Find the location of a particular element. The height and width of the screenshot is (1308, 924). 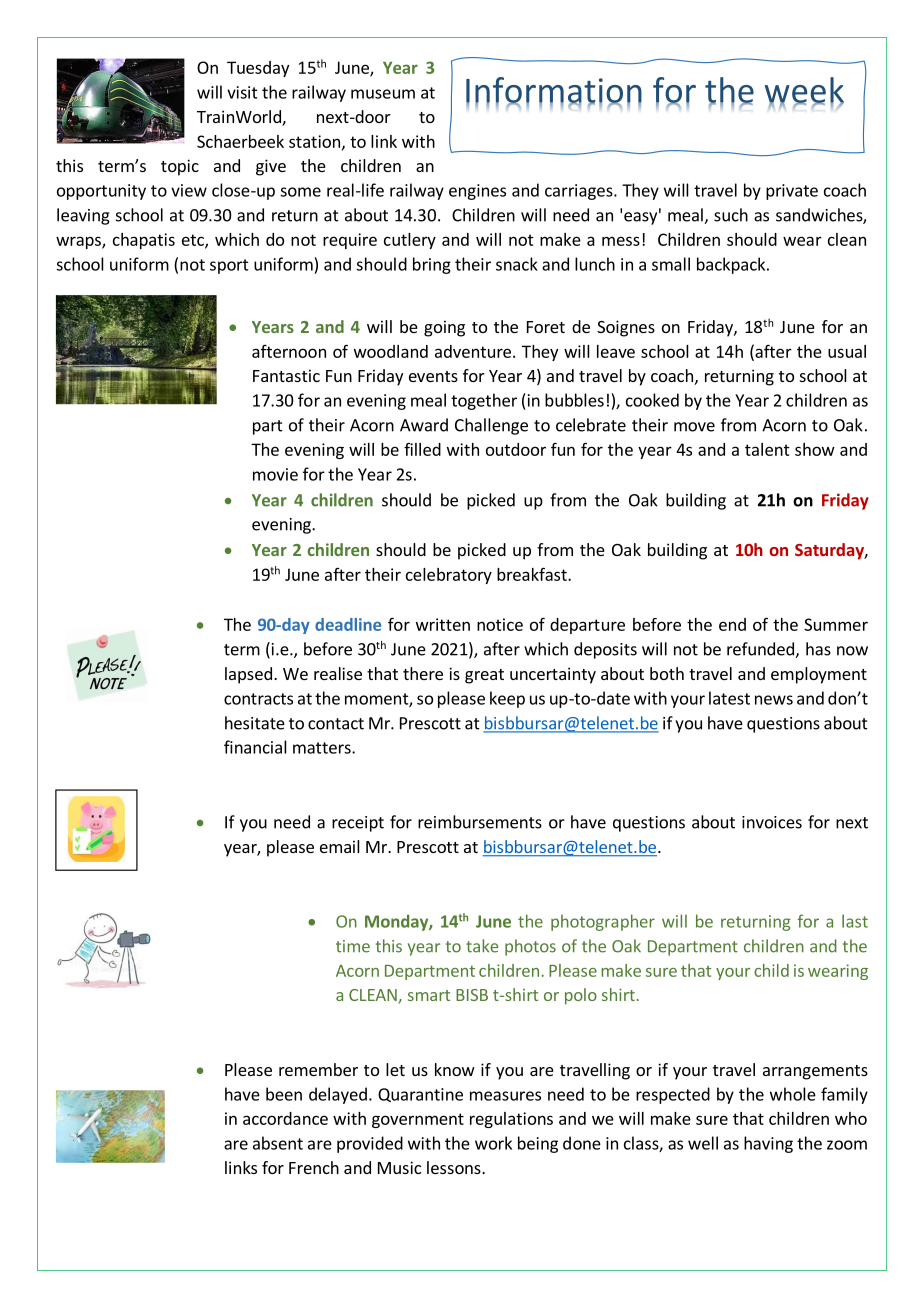

museum is located at coordinates (383, 94).
